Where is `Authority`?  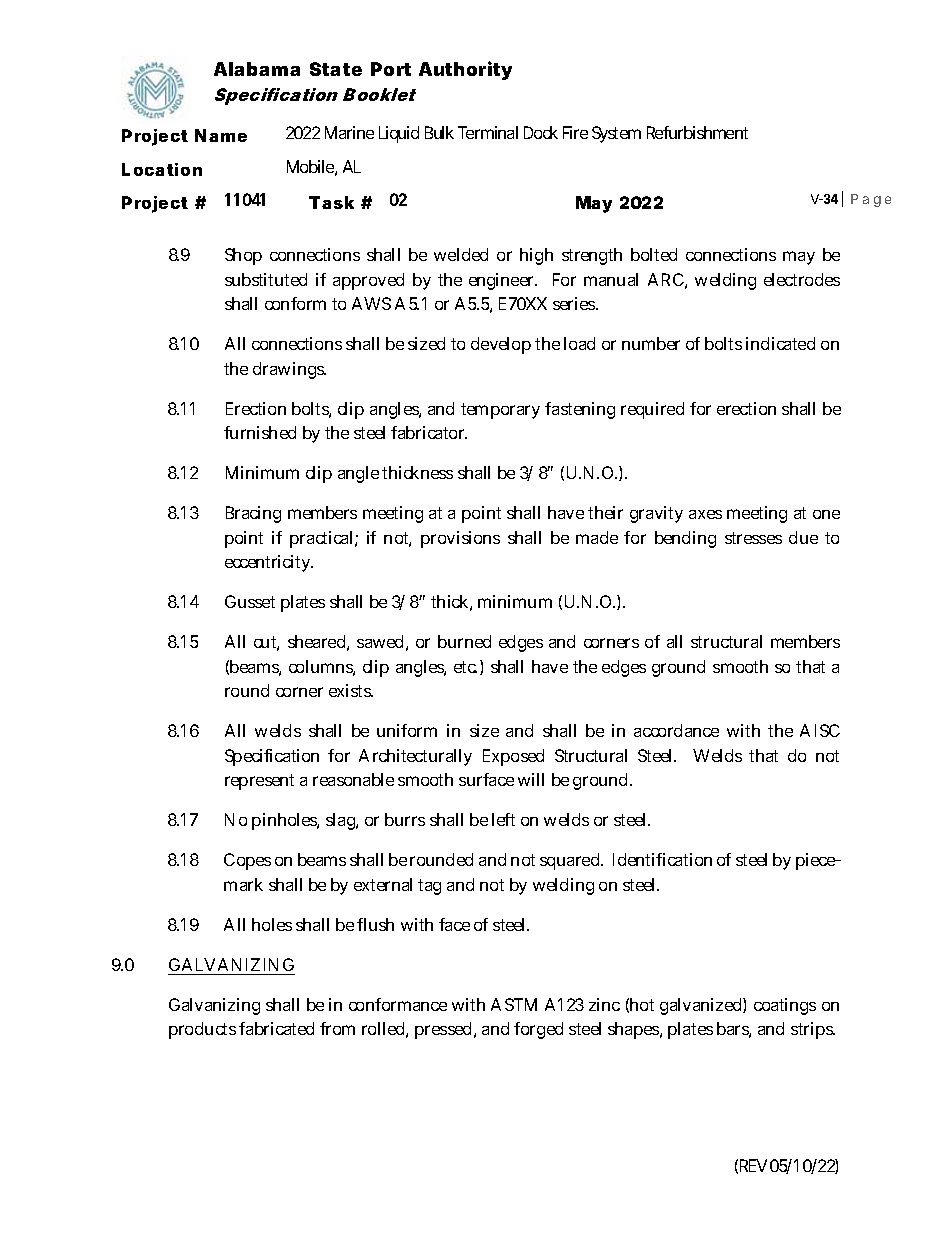 Authority is located at coordinates (465, 70).
